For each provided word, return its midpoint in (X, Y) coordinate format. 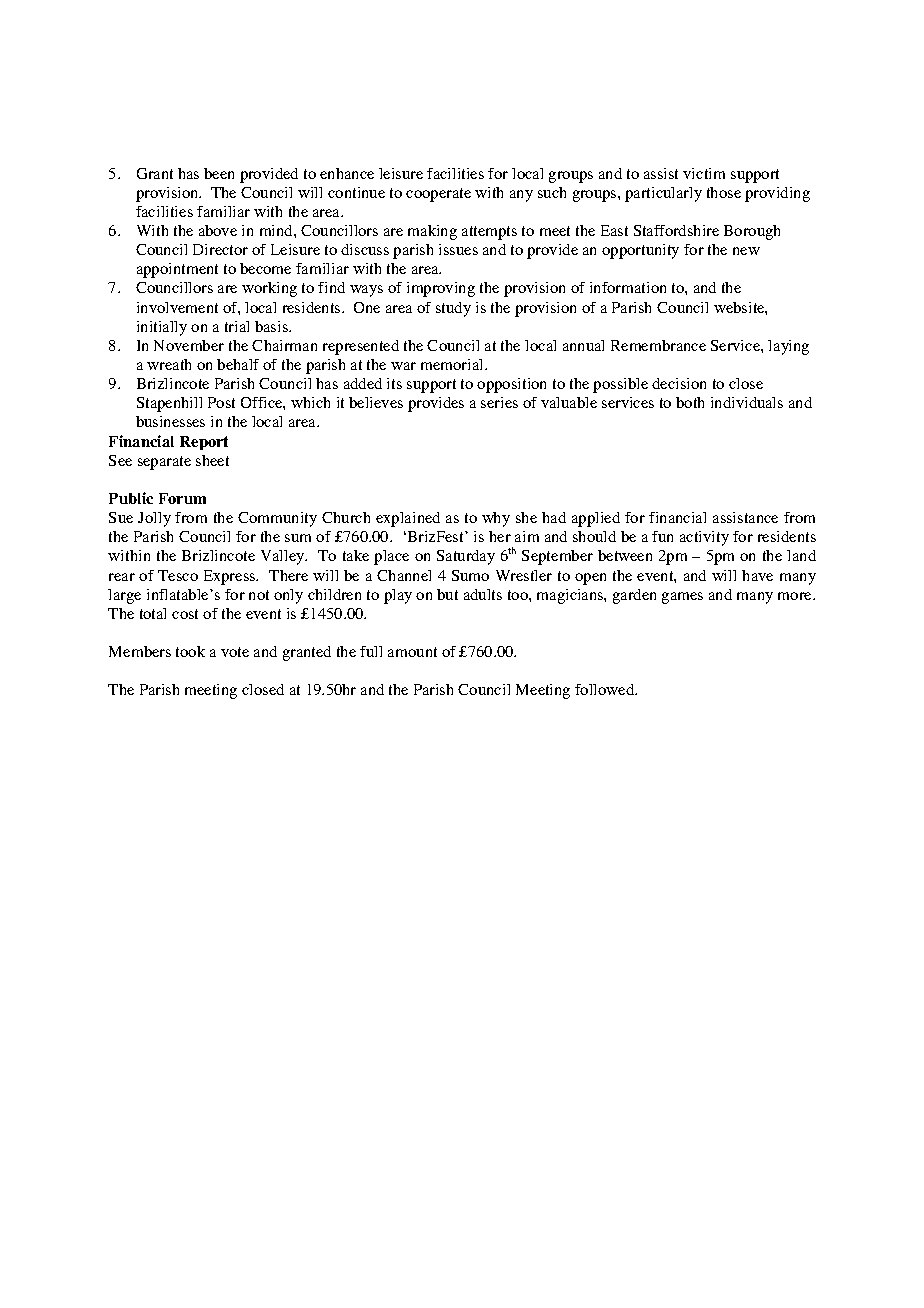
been (219, 173)
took (190, 651)
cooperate (438, 195)
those (724, 192)
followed (606, 689)
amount (412, 652)
